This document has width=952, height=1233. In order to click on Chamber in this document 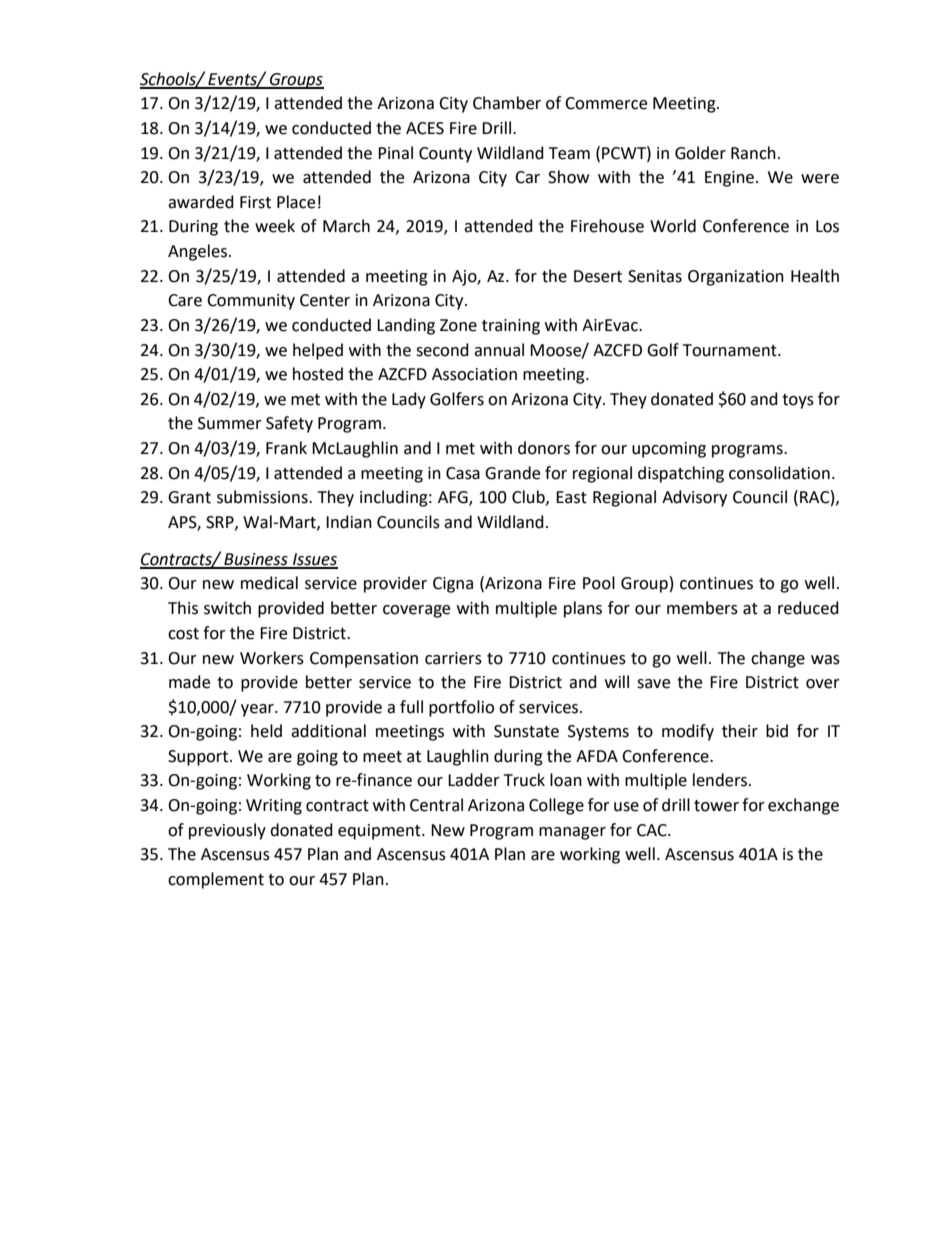, I will do `click(507, 103)`.
